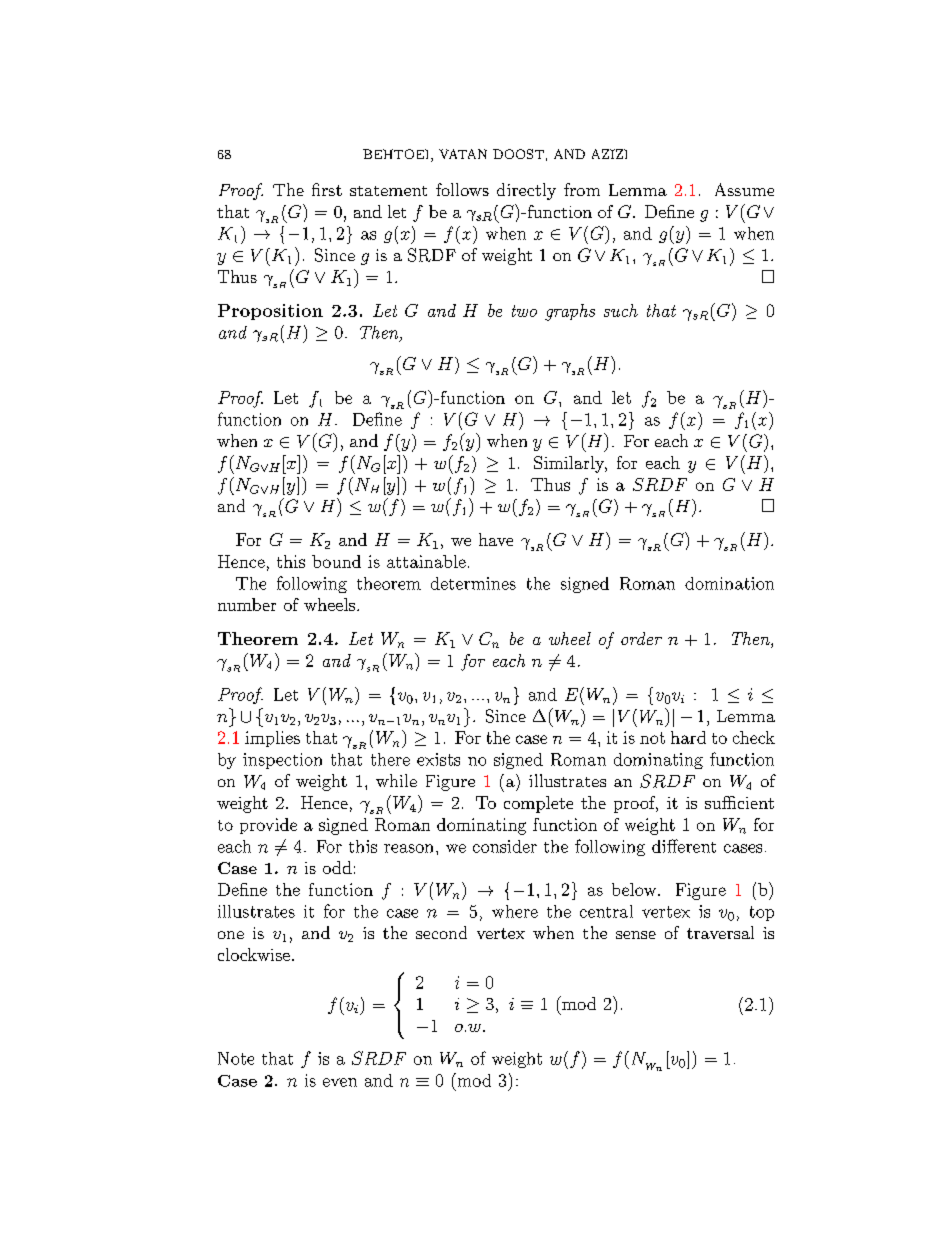  I want to click on order, so click(641, 638).
